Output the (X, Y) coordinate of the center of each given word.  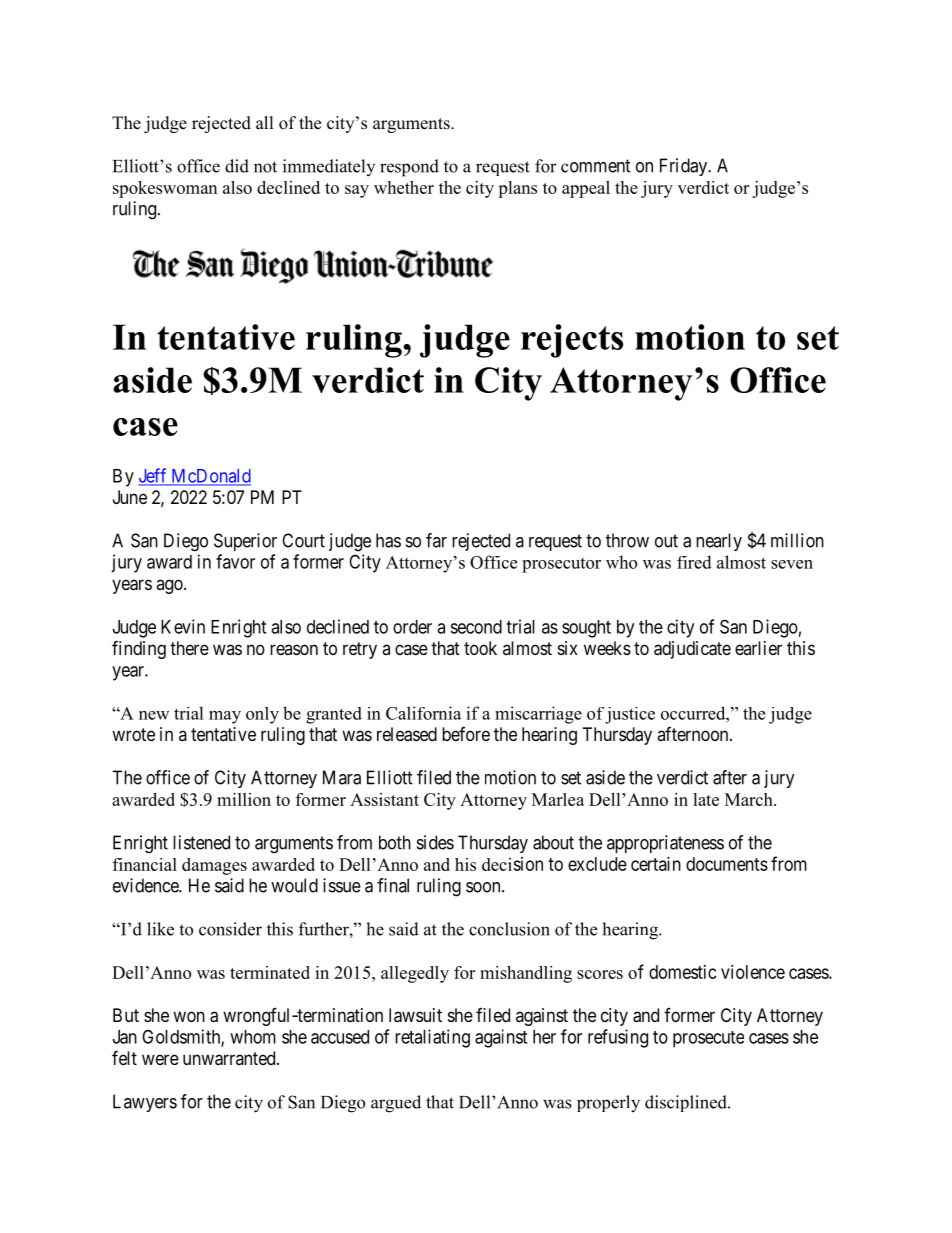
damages (214, 866)
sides (435, 842)
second (476, 627)
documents (727, 864)
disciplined (687, 1103)
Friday (685, 167)
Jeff (154, 476)
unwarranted (230, 1058)
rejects (572, 341)
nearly (719, 542)
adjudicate (692, 650)
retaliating (432, 1038)
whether (404, 187)
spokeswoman (165, 189)
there (189, 648)
